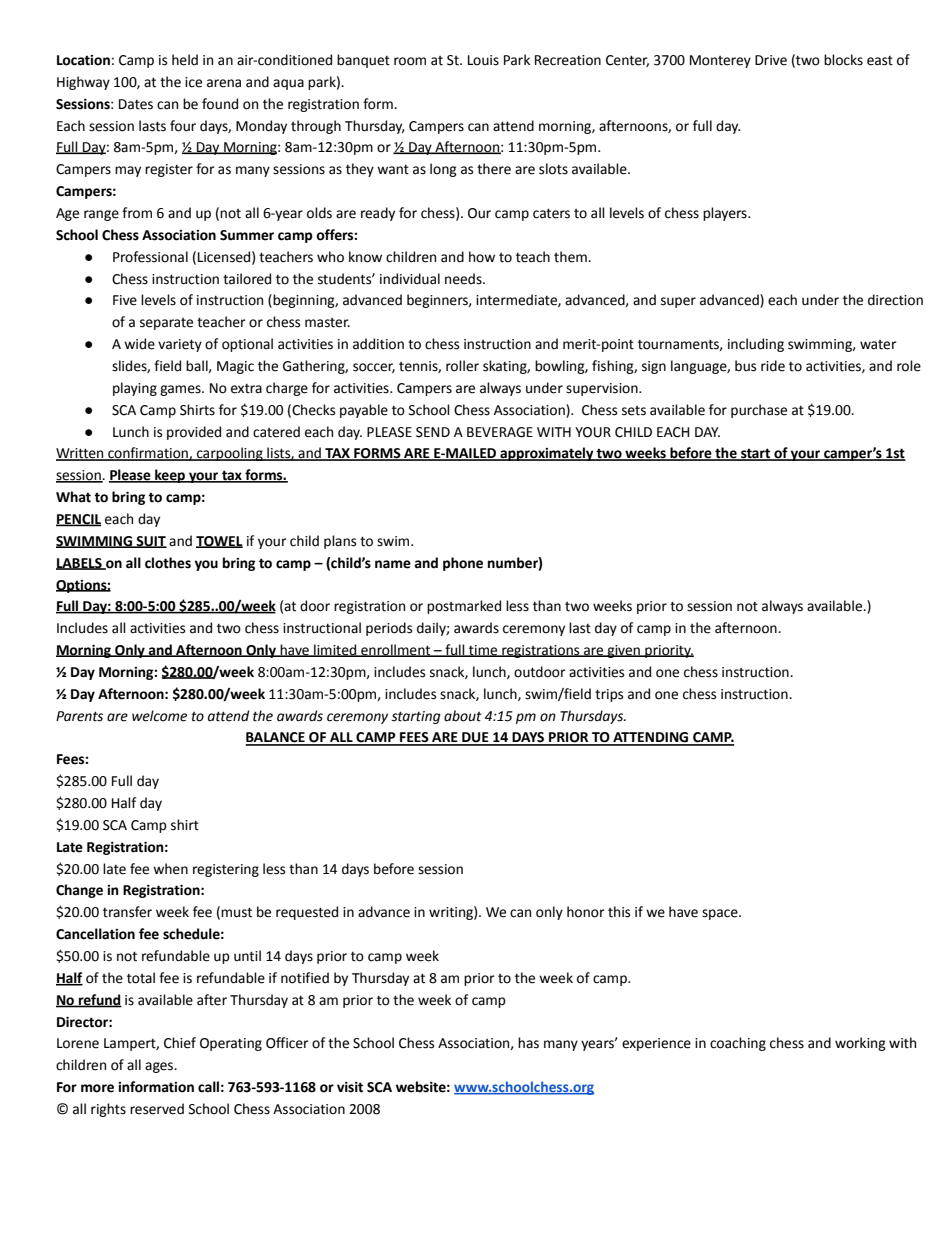 This image has height=1233, width=952. Describe the element at coordinates (462, 366) in the image. I see `roller` at that location.
